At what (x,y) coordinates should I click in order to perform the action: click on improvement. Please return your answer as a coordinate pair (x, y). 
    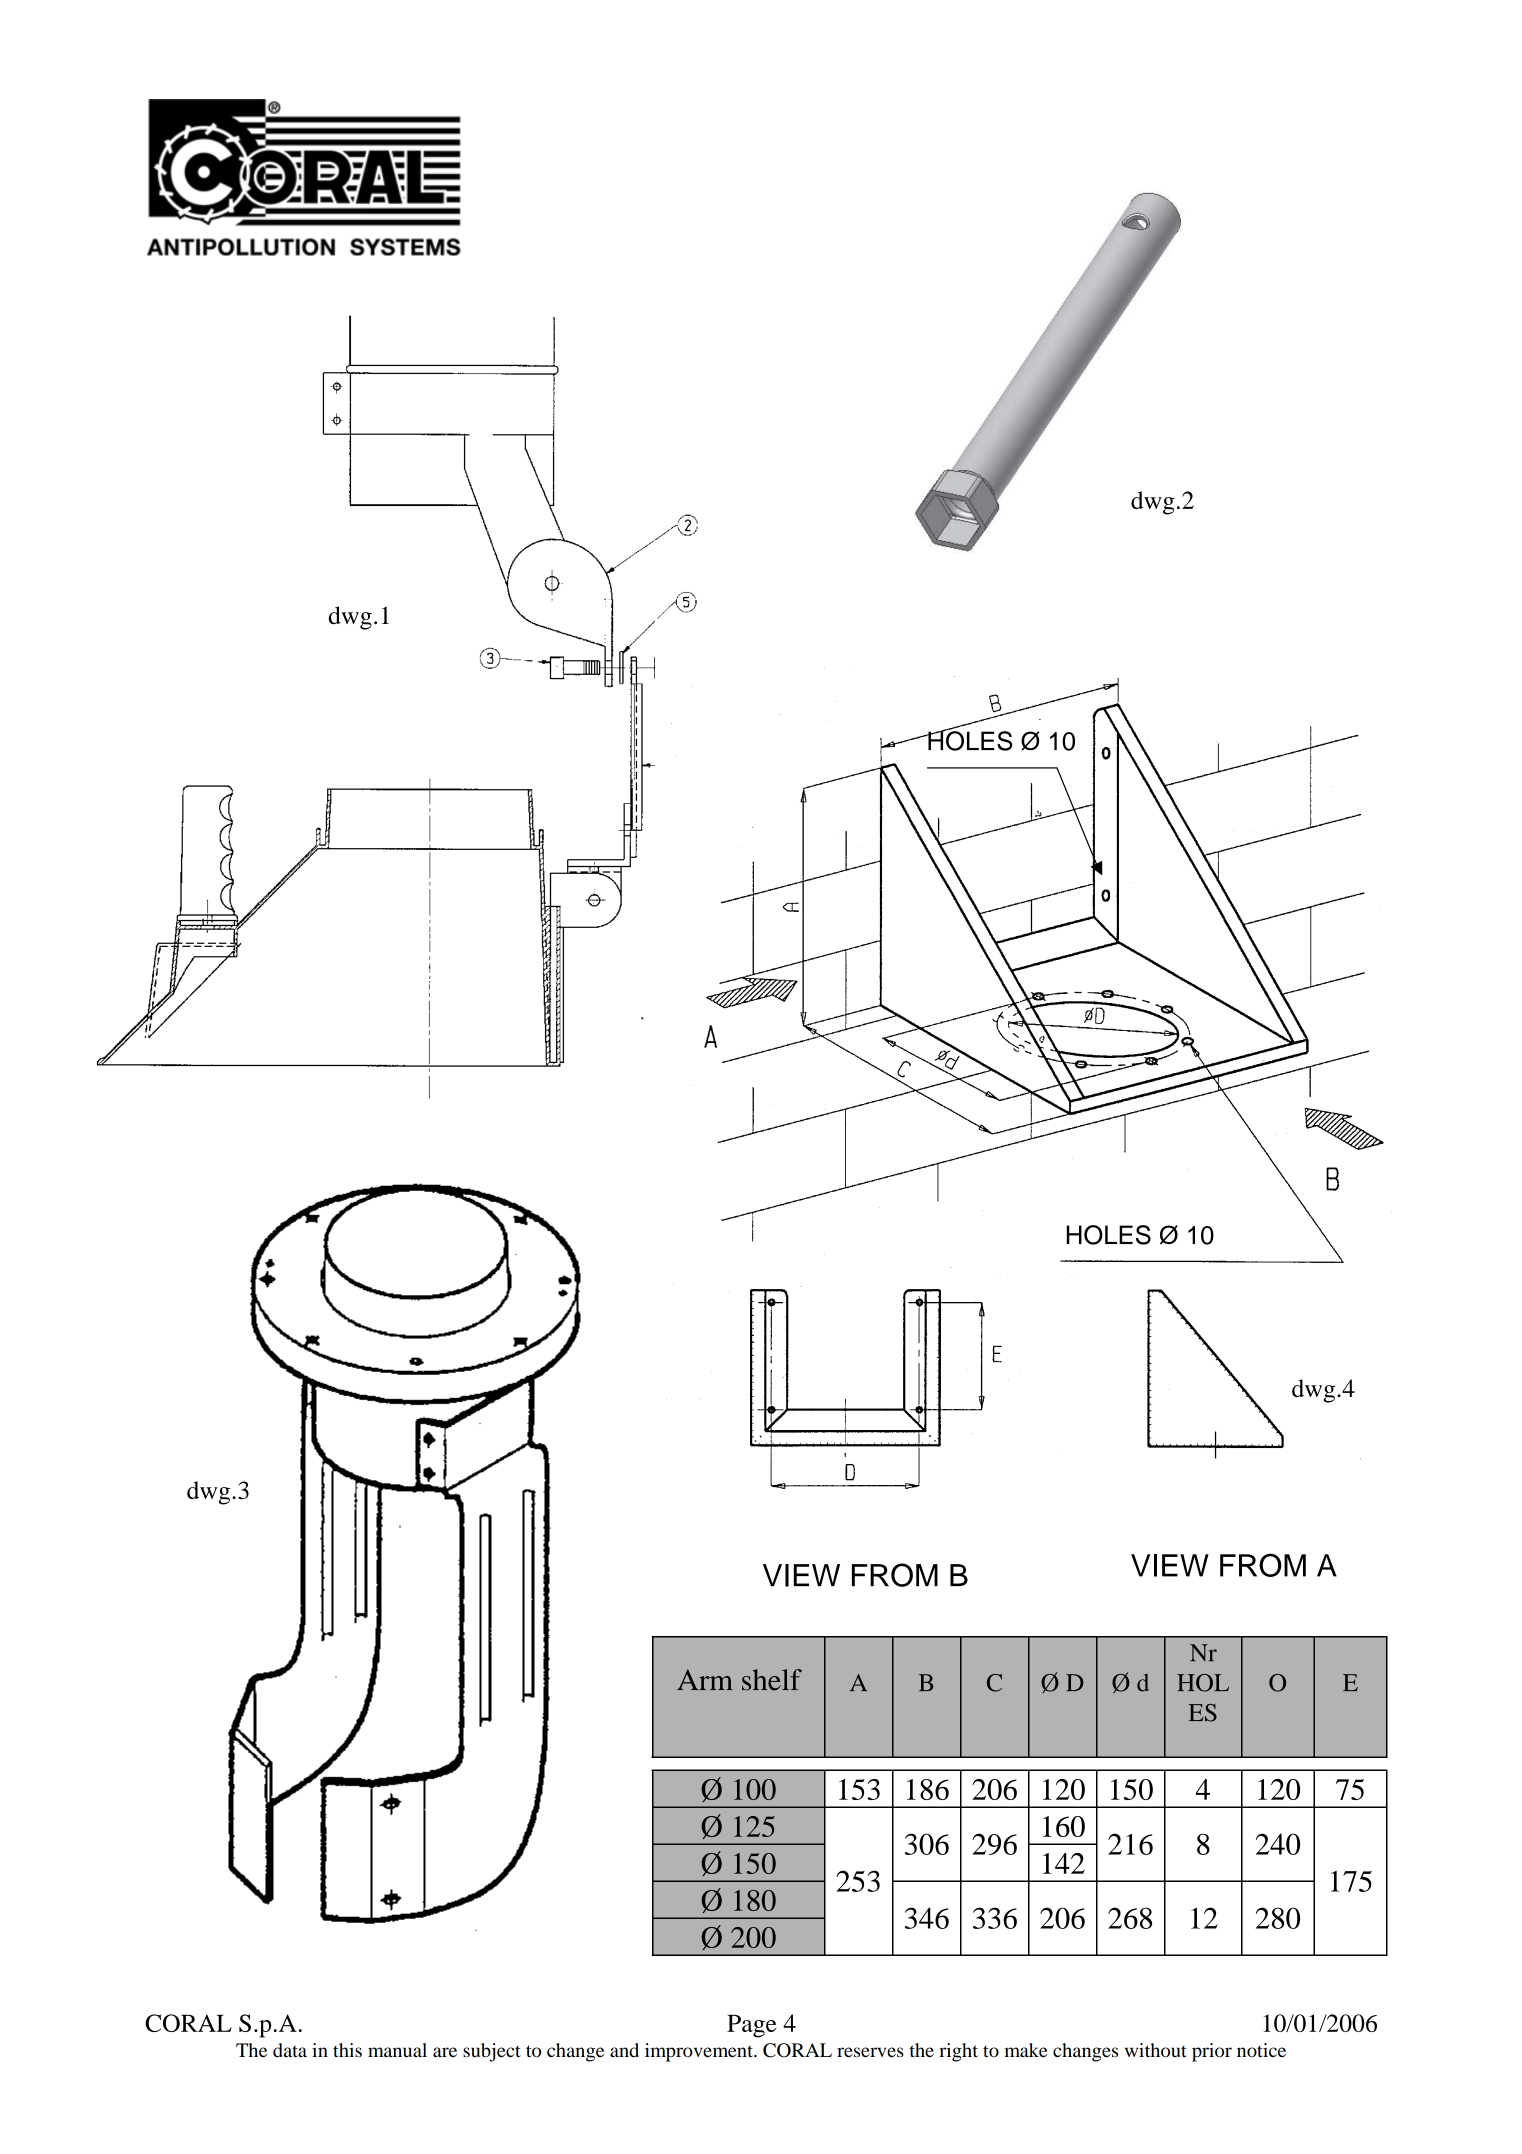
    Looking at the image, I should click on (700, 2052).
